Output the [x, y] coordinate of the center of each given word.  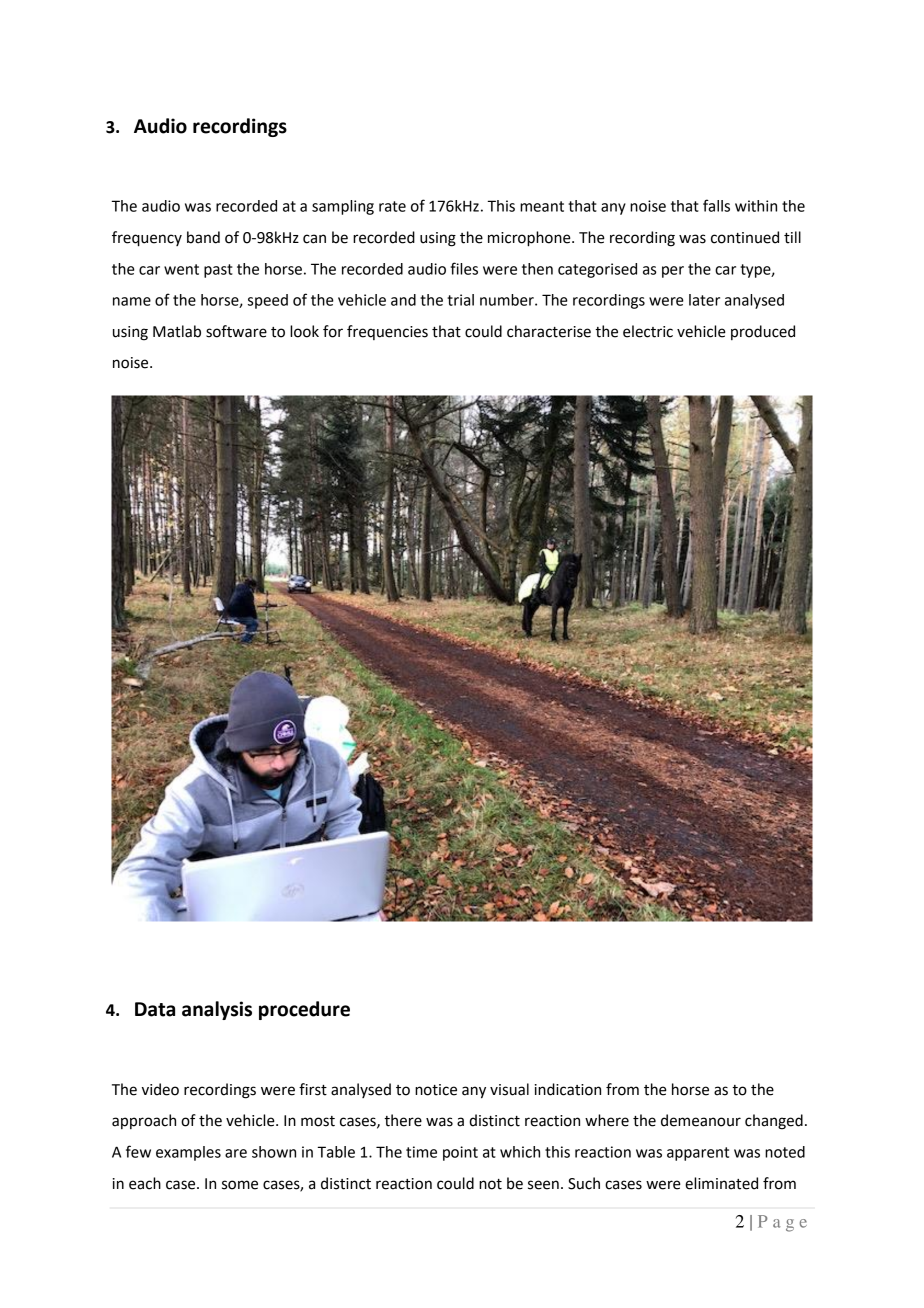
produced [763, 332]
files [464, 268]
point [460, 1153]
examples [188, 1153]
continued [745, 237]
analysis [217, 1010]
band [203, 237]
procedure [304, 1010]
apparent [698, 1154]
